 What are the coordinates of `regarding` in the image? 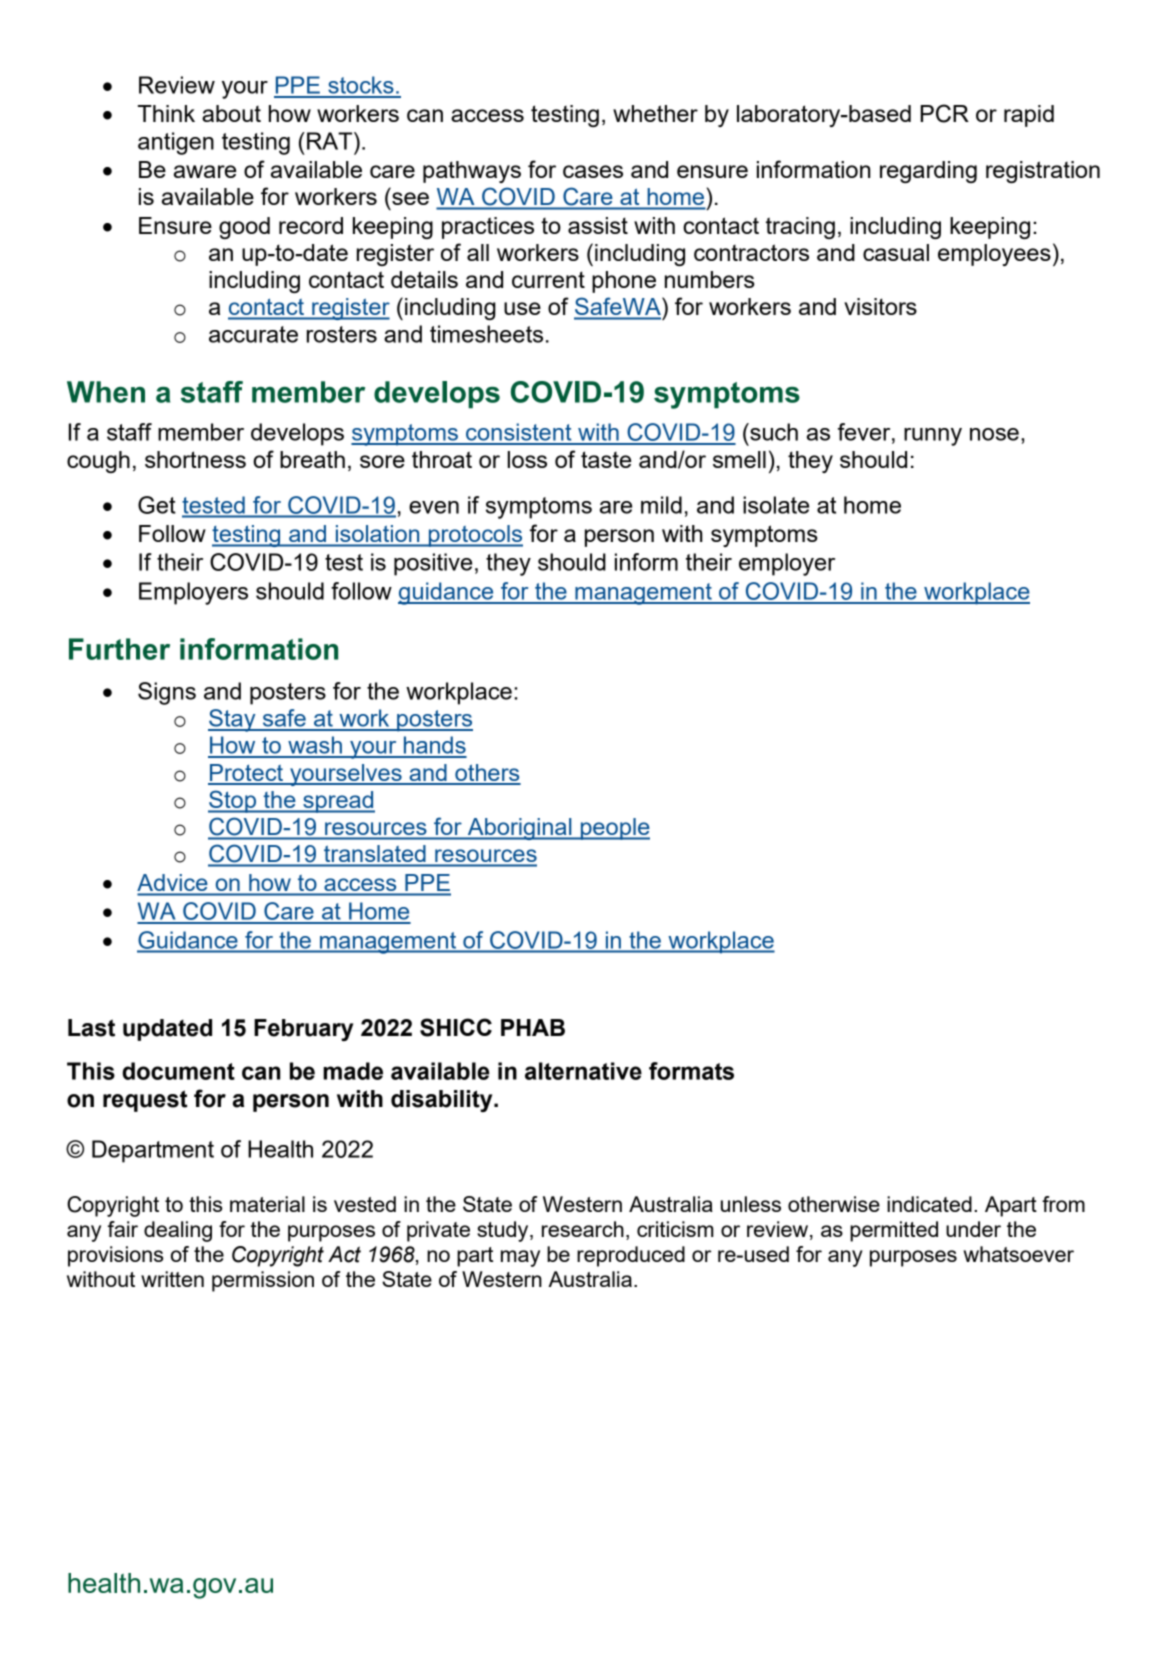 It's located at (928, 172).
